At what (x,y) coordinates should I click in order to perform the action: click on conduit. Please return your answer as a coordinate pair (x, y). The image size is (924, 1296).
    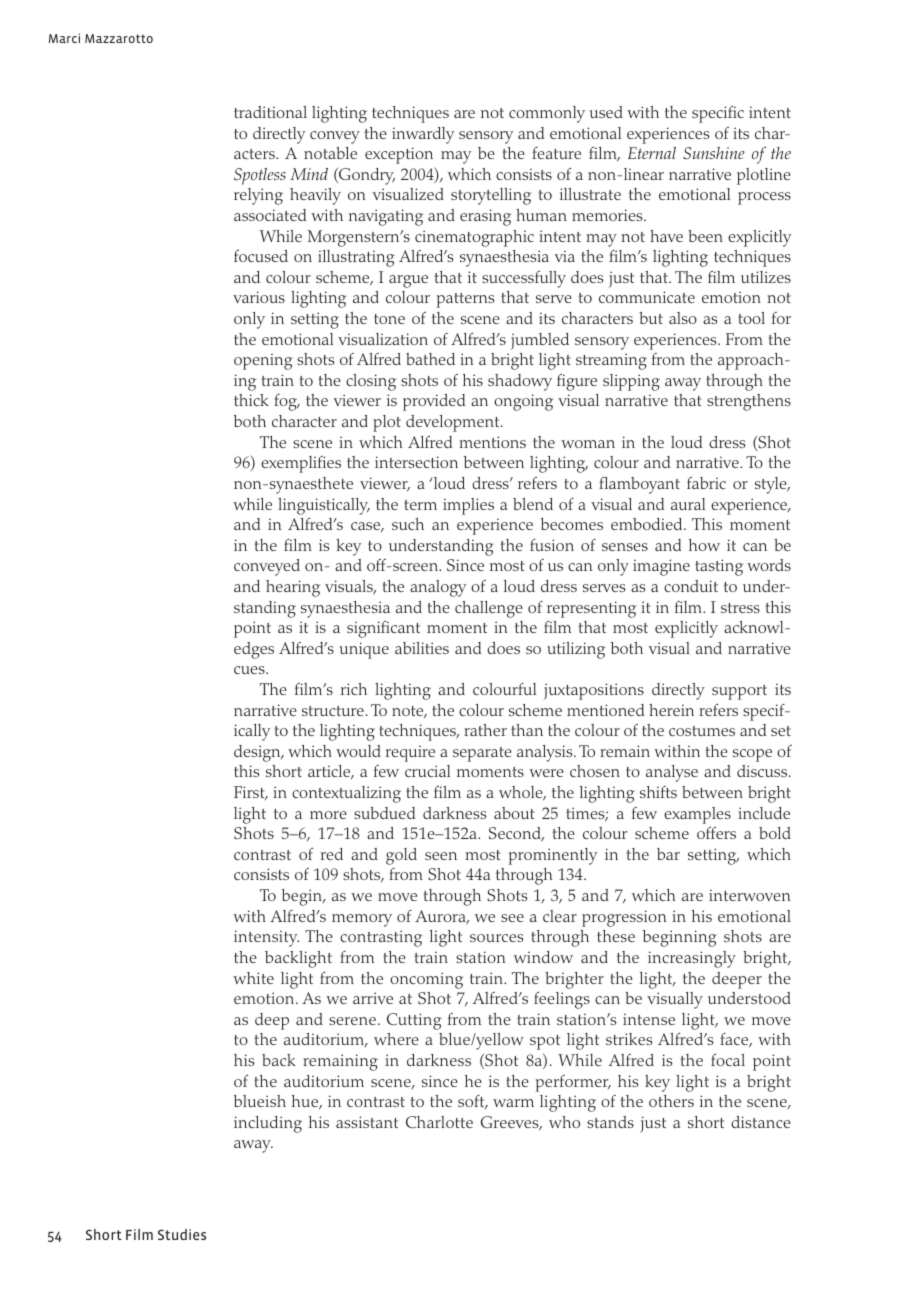
    Looking at the image, I should click on (691, 586).
